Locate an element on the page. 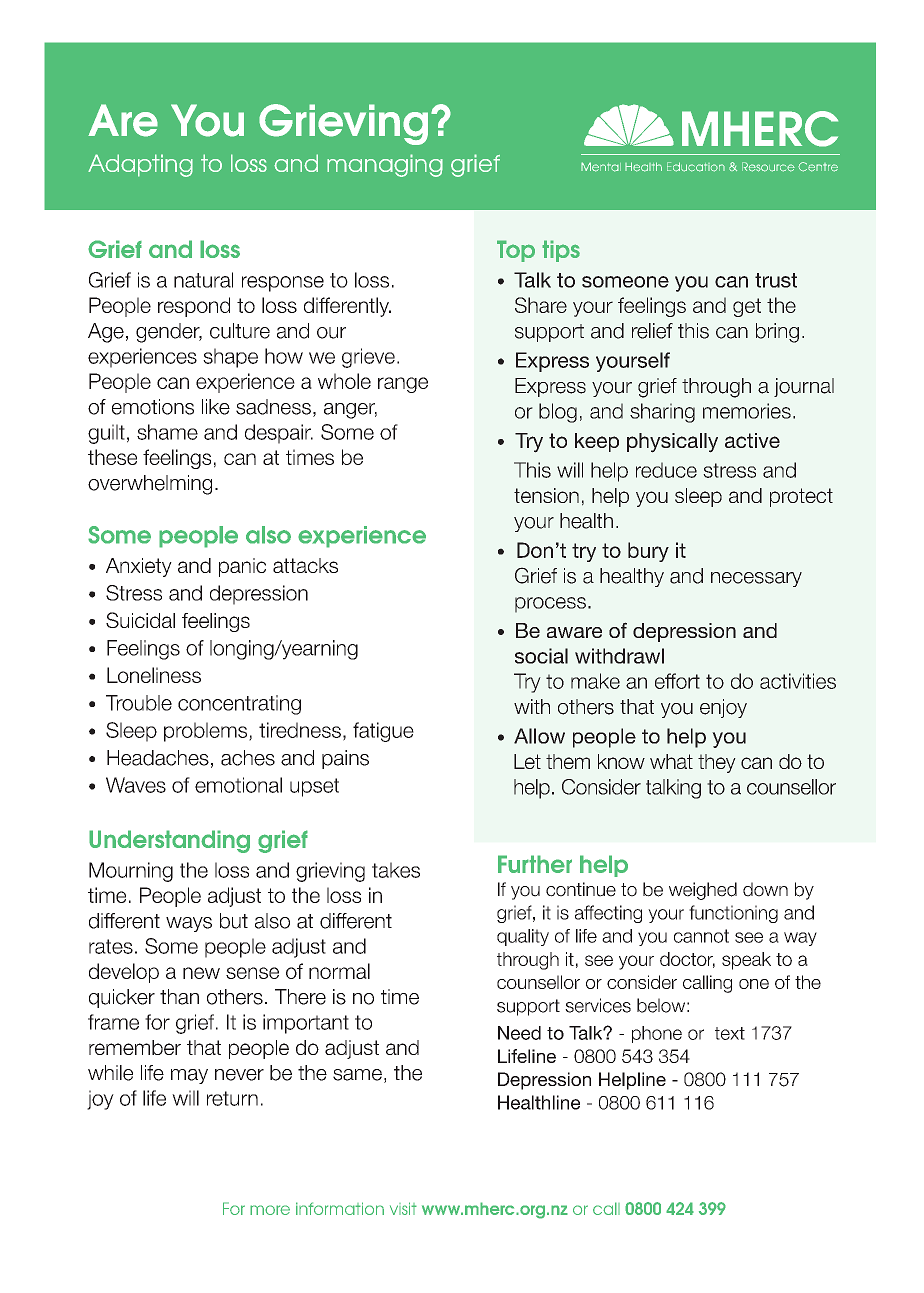  more is located at coordinates (270, 1210).
